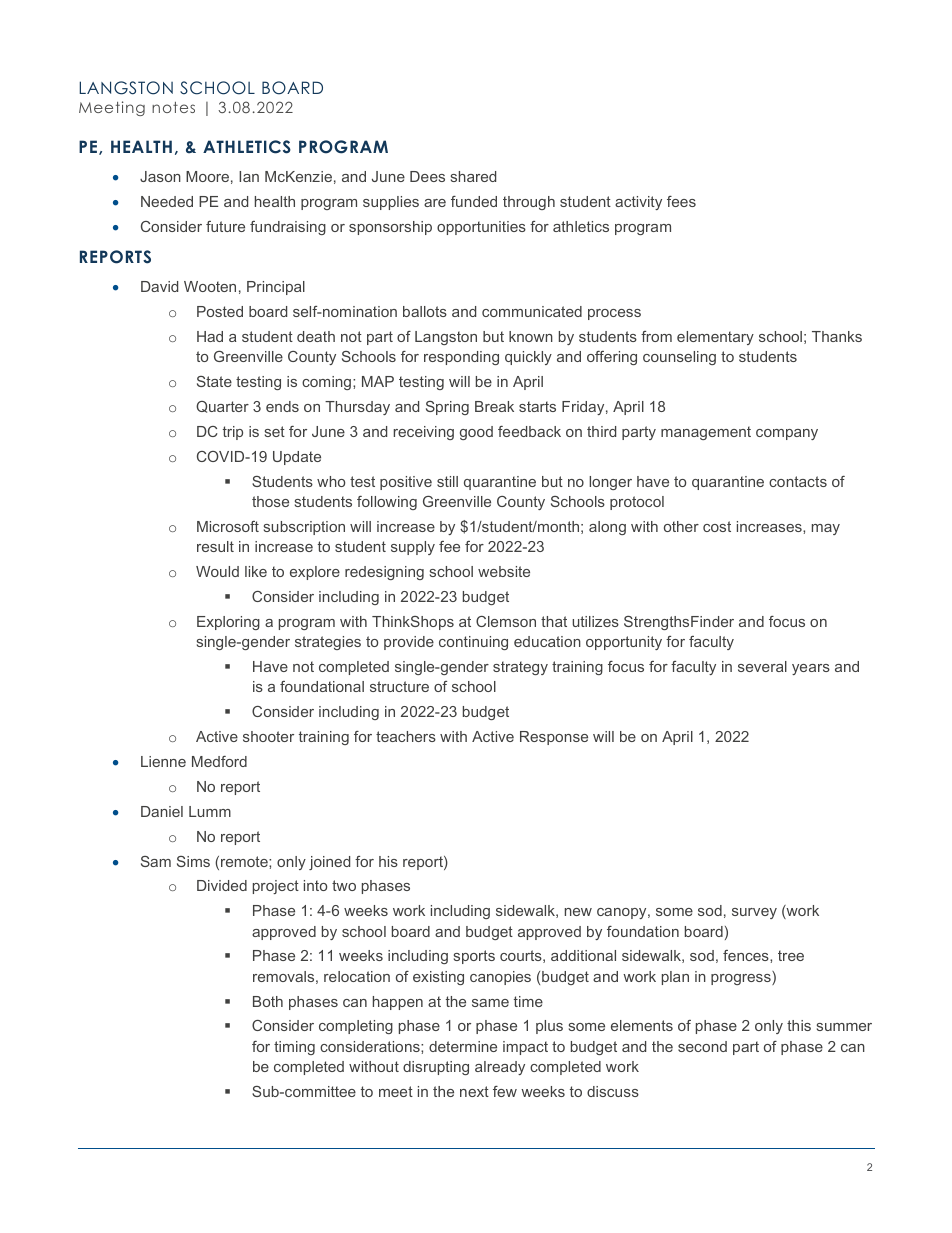 This image has width=952, height=1233. I want to click on shooter, so click(268, 736).
